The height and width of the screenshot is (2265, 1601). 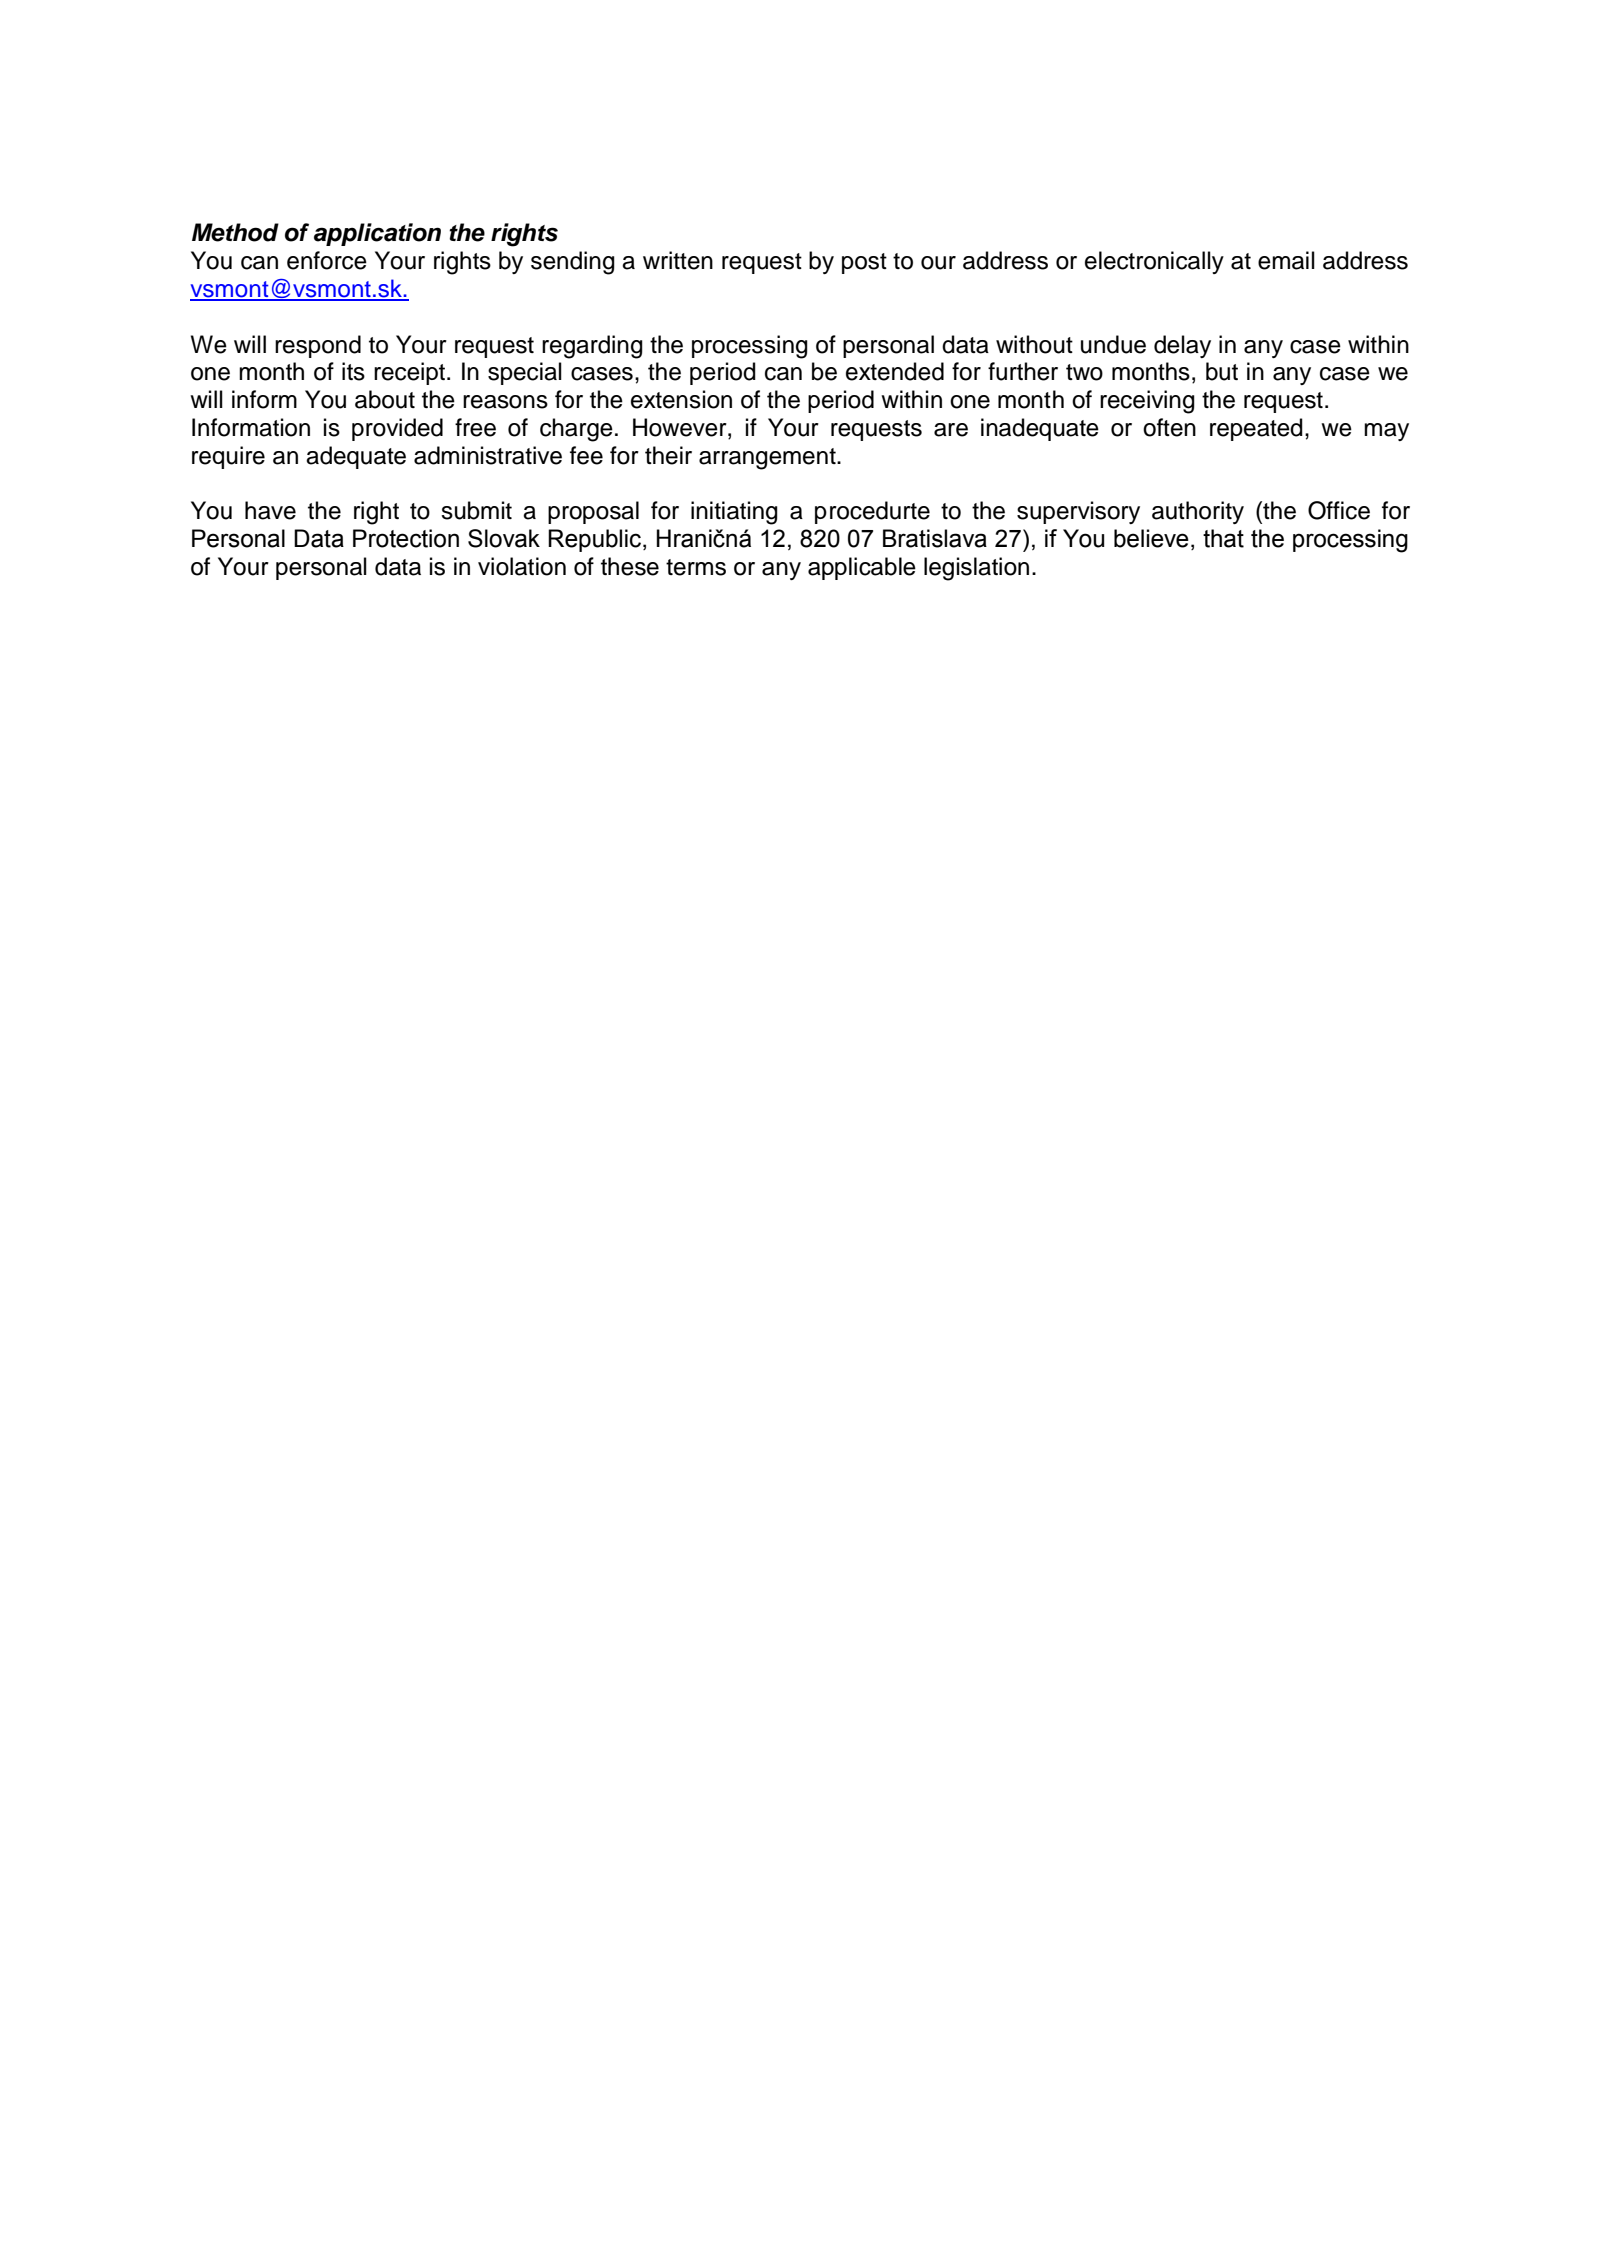 I want to click on administrative, so click(x=488, y=455).
